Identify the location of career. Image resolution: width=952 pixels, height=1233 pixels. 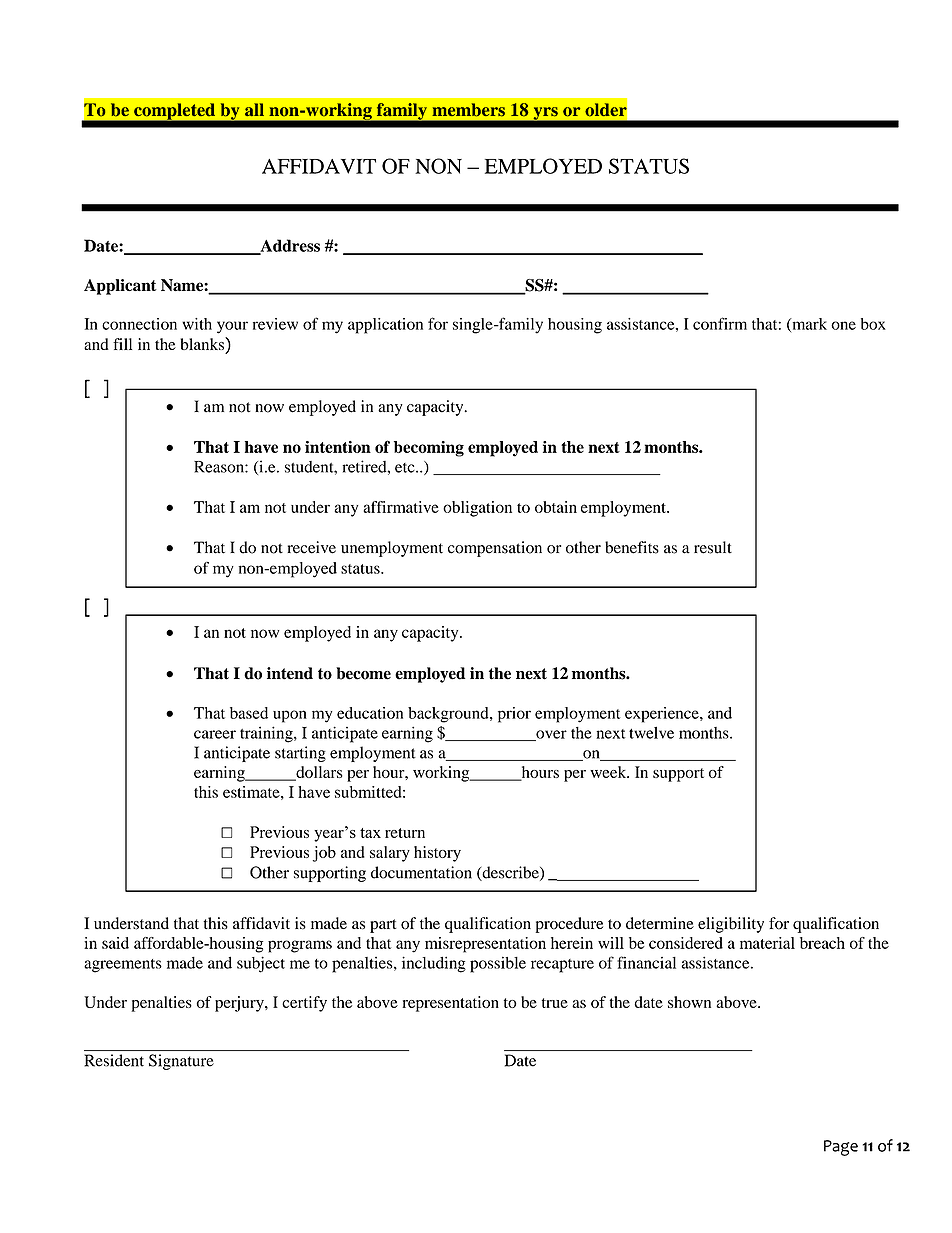
(215, 734).
